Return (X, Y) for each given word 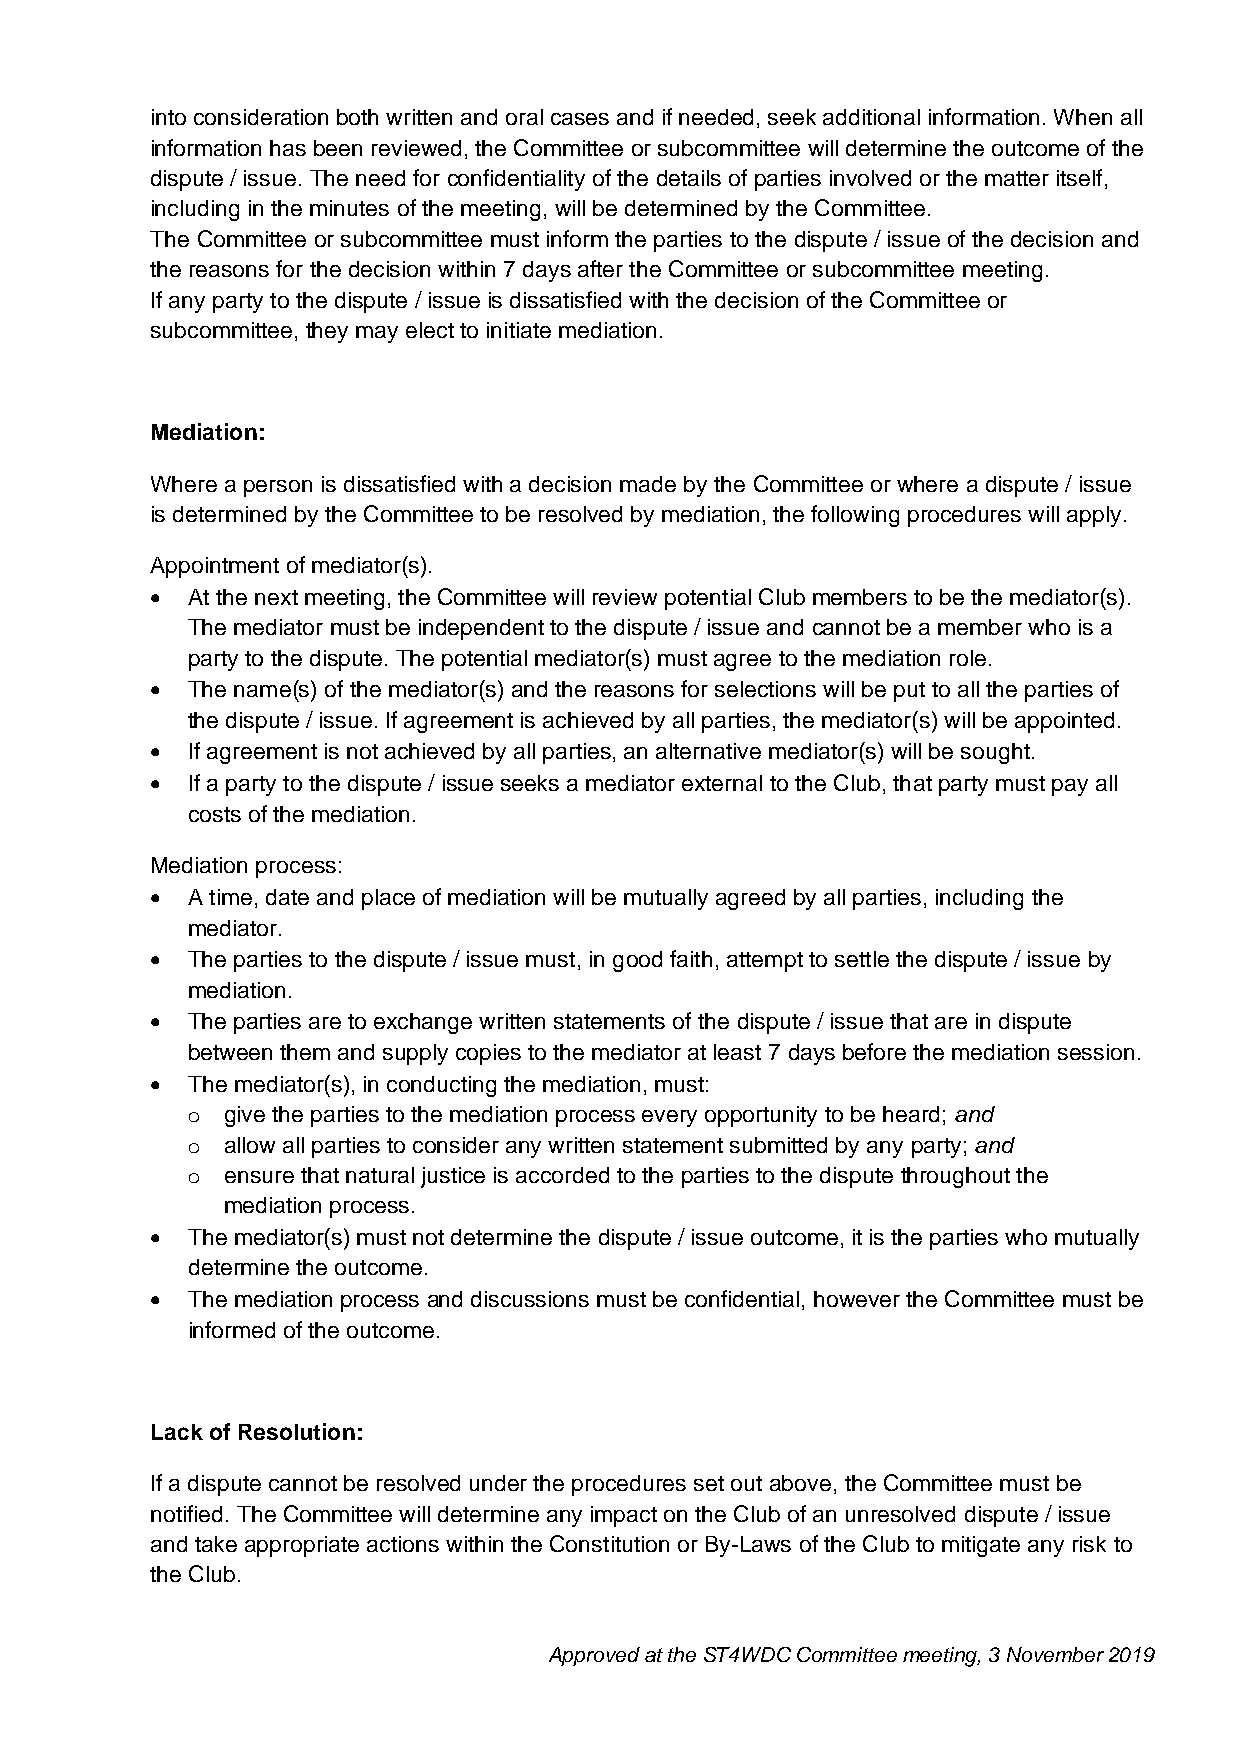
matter (1017, 178)
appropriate (302, 1546)
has (288, 148)
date (287, 897)
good (637, 961)
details (689, 178)
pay (1070, 787)
